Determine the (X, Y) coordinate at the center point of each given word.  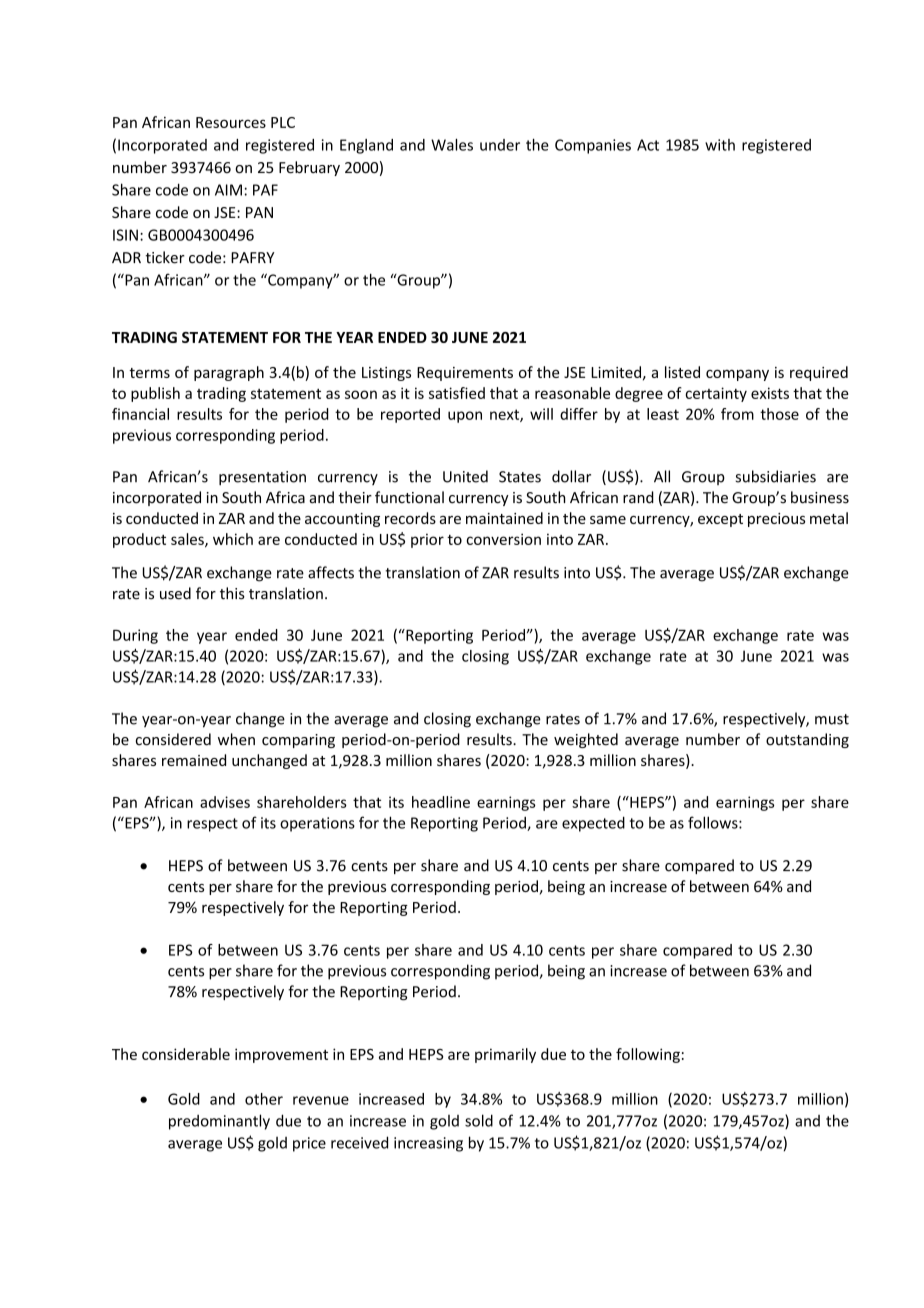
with (720, 145)
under (500, 145)
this (232, 593)
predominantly (219, 1122)
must (832, 719)
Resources (231, 122)
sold (479, 1120)
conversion (503, 539)
